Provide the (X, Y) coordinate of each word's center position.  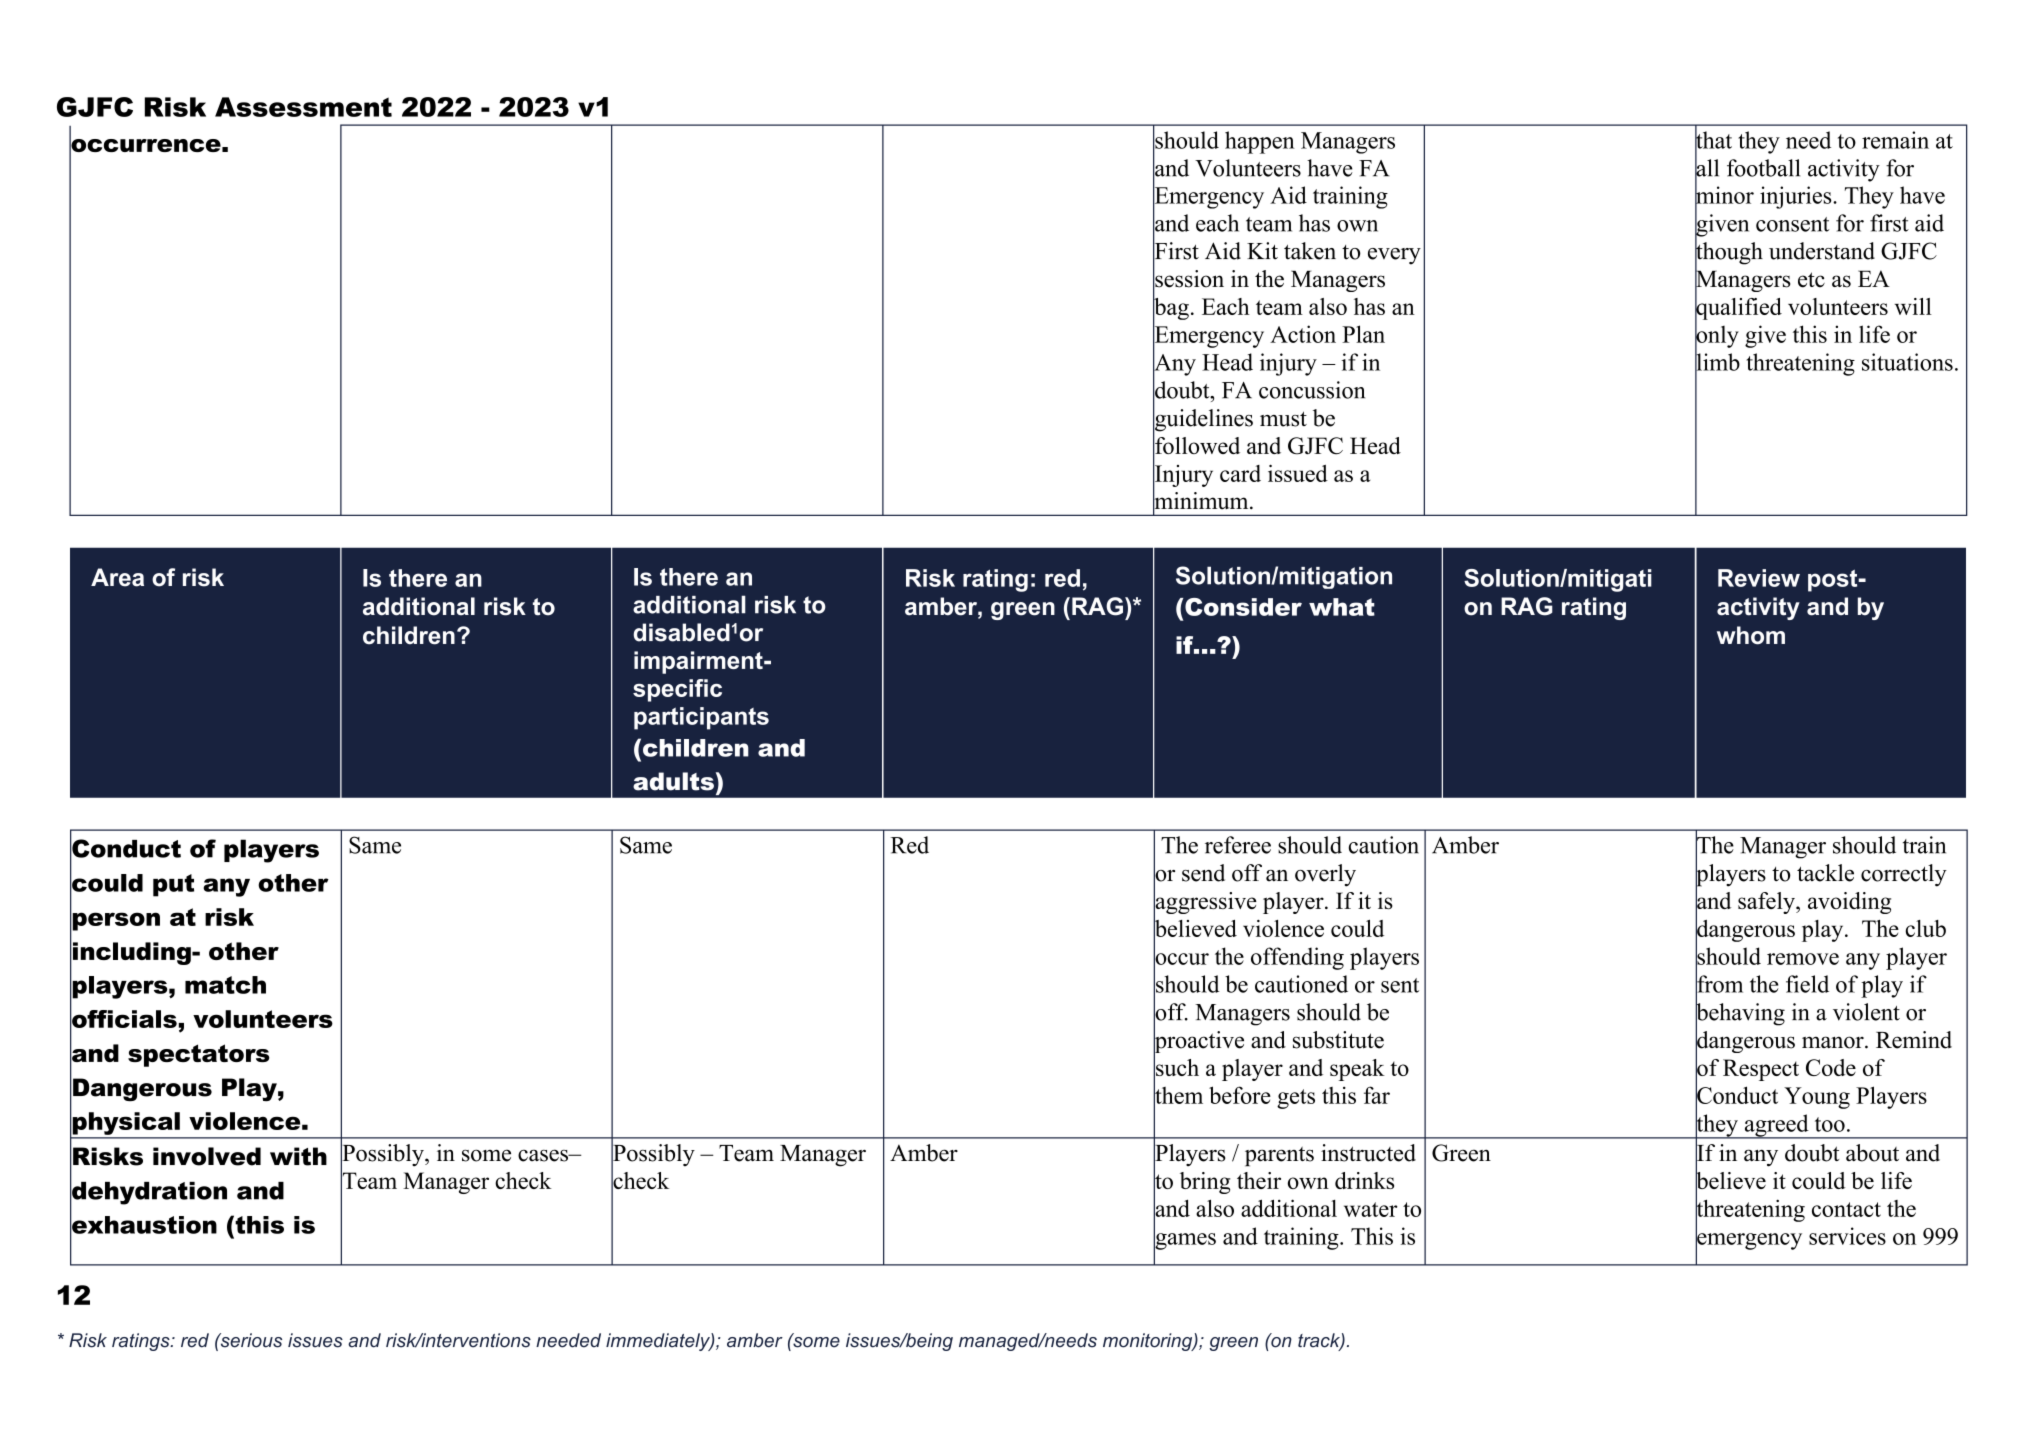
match (225, 985)
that (1713, 140)
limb (1717, 362)
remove (1803, 959)
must (1283, 419)
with (298, 1156)
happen (1260, 142)
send (1203, 873)
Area (117, 577)
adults (673, 781)
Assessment (303, 107)
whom (1751, 635)
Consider (1243, 607)
